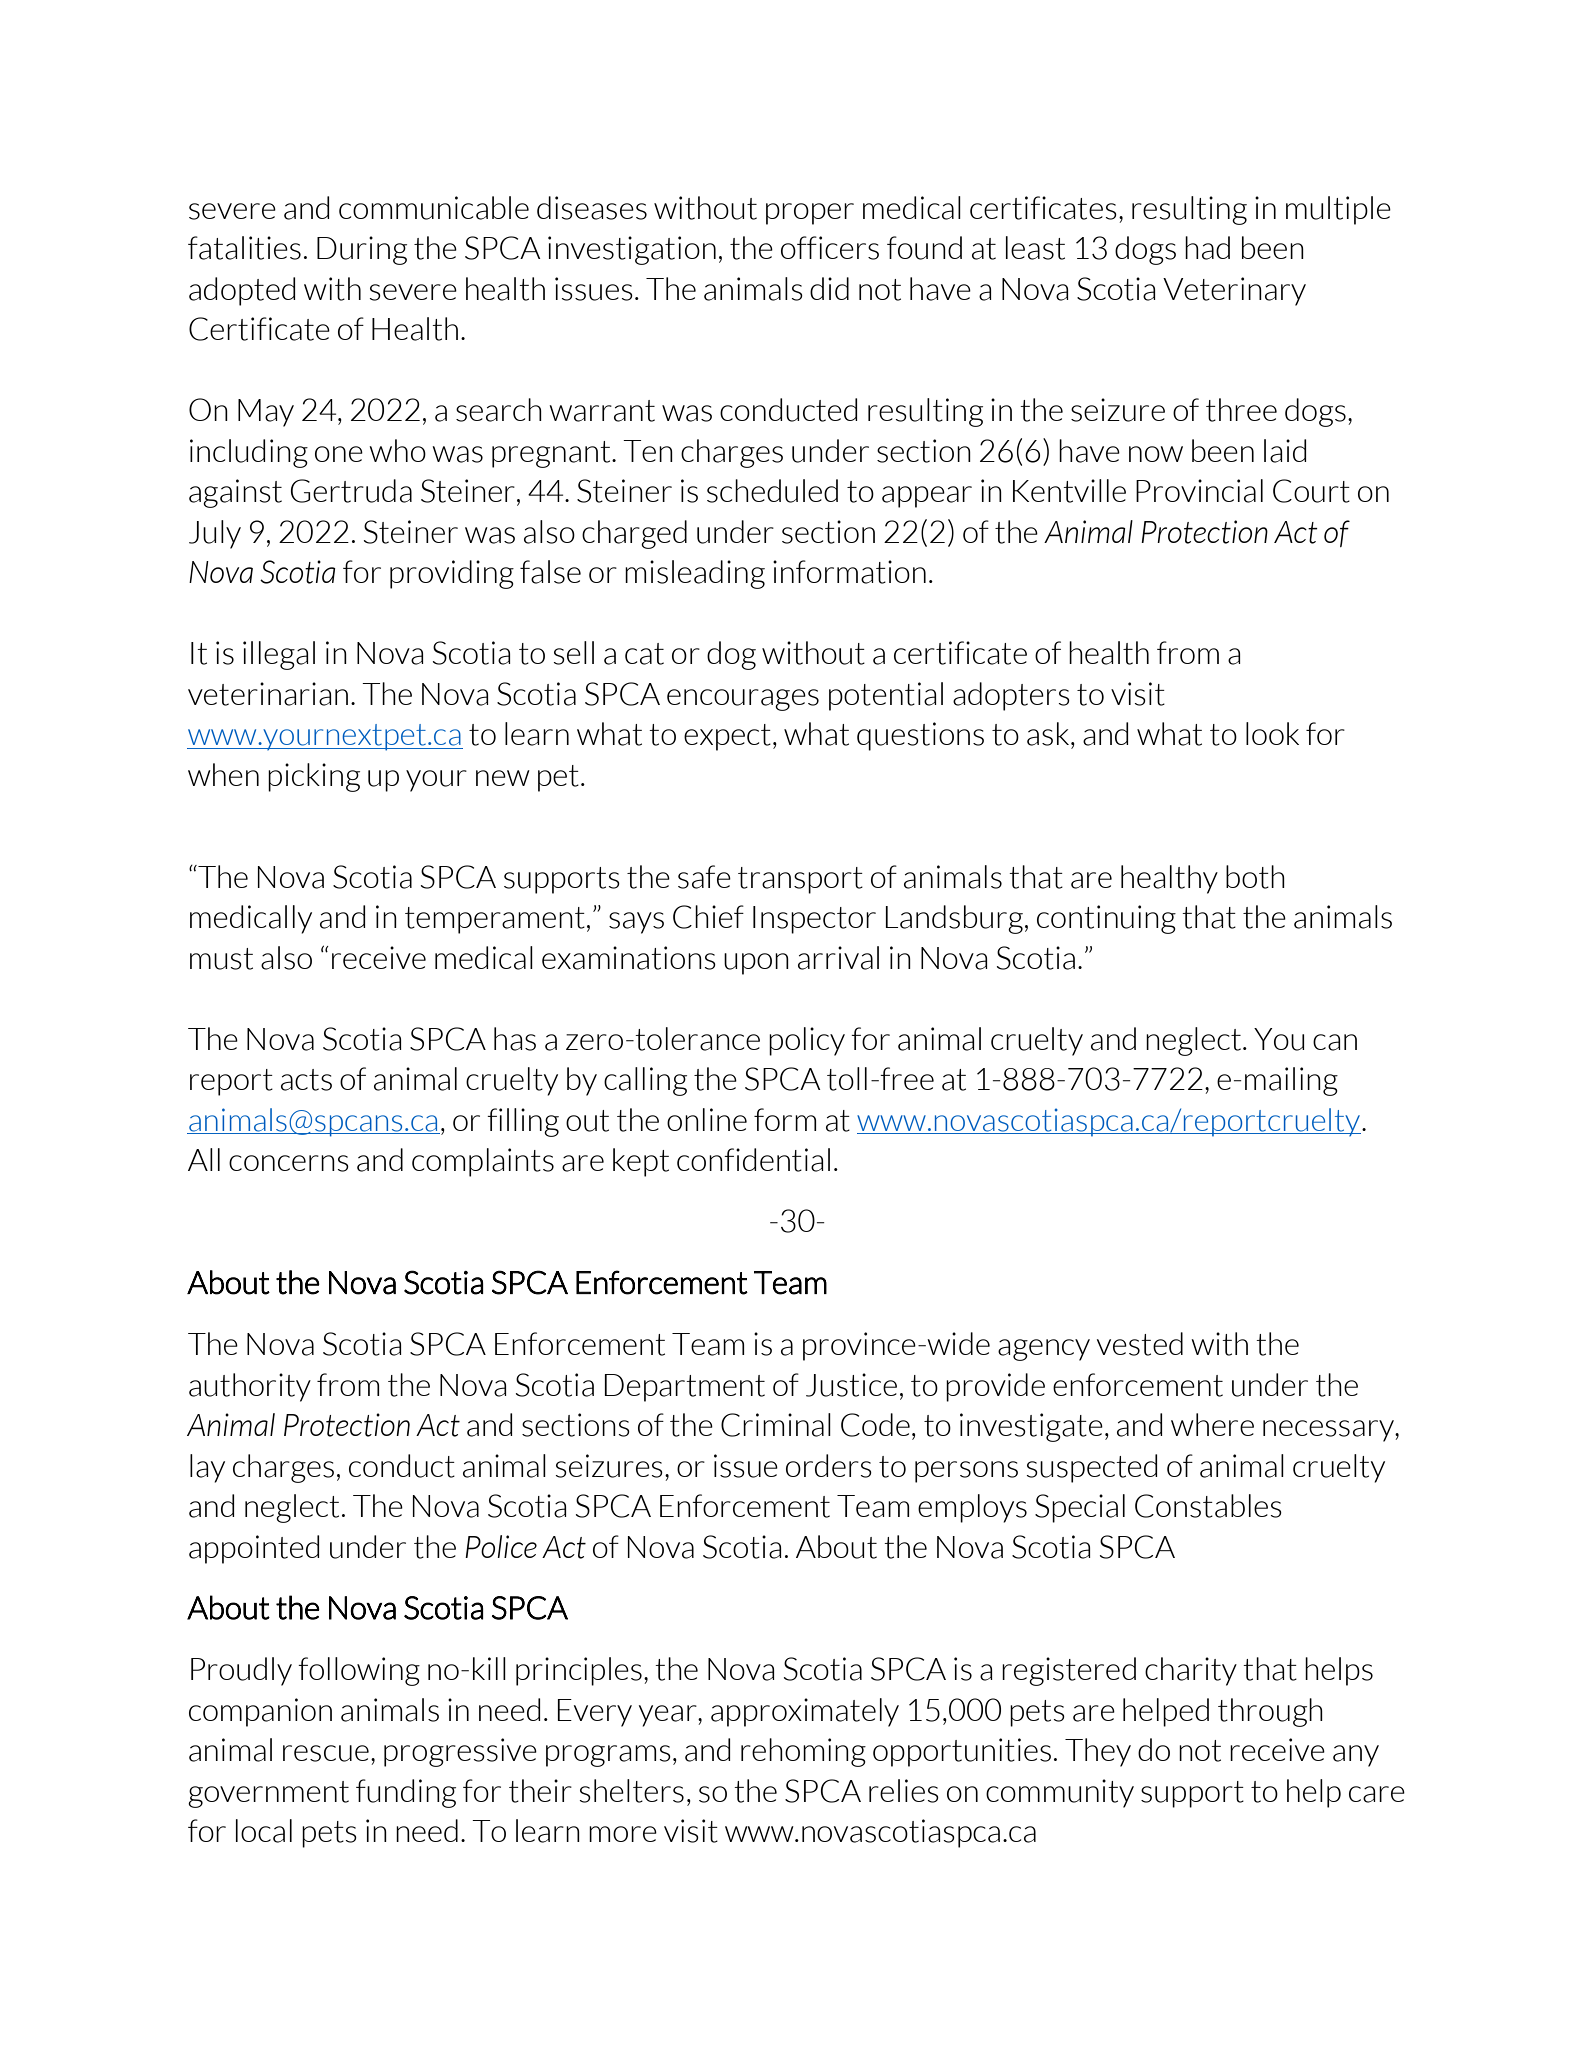  What do you see at coordinates (753, 1160) in the screenshot?
I see `confidential` at bounding box center [753, 1160].
